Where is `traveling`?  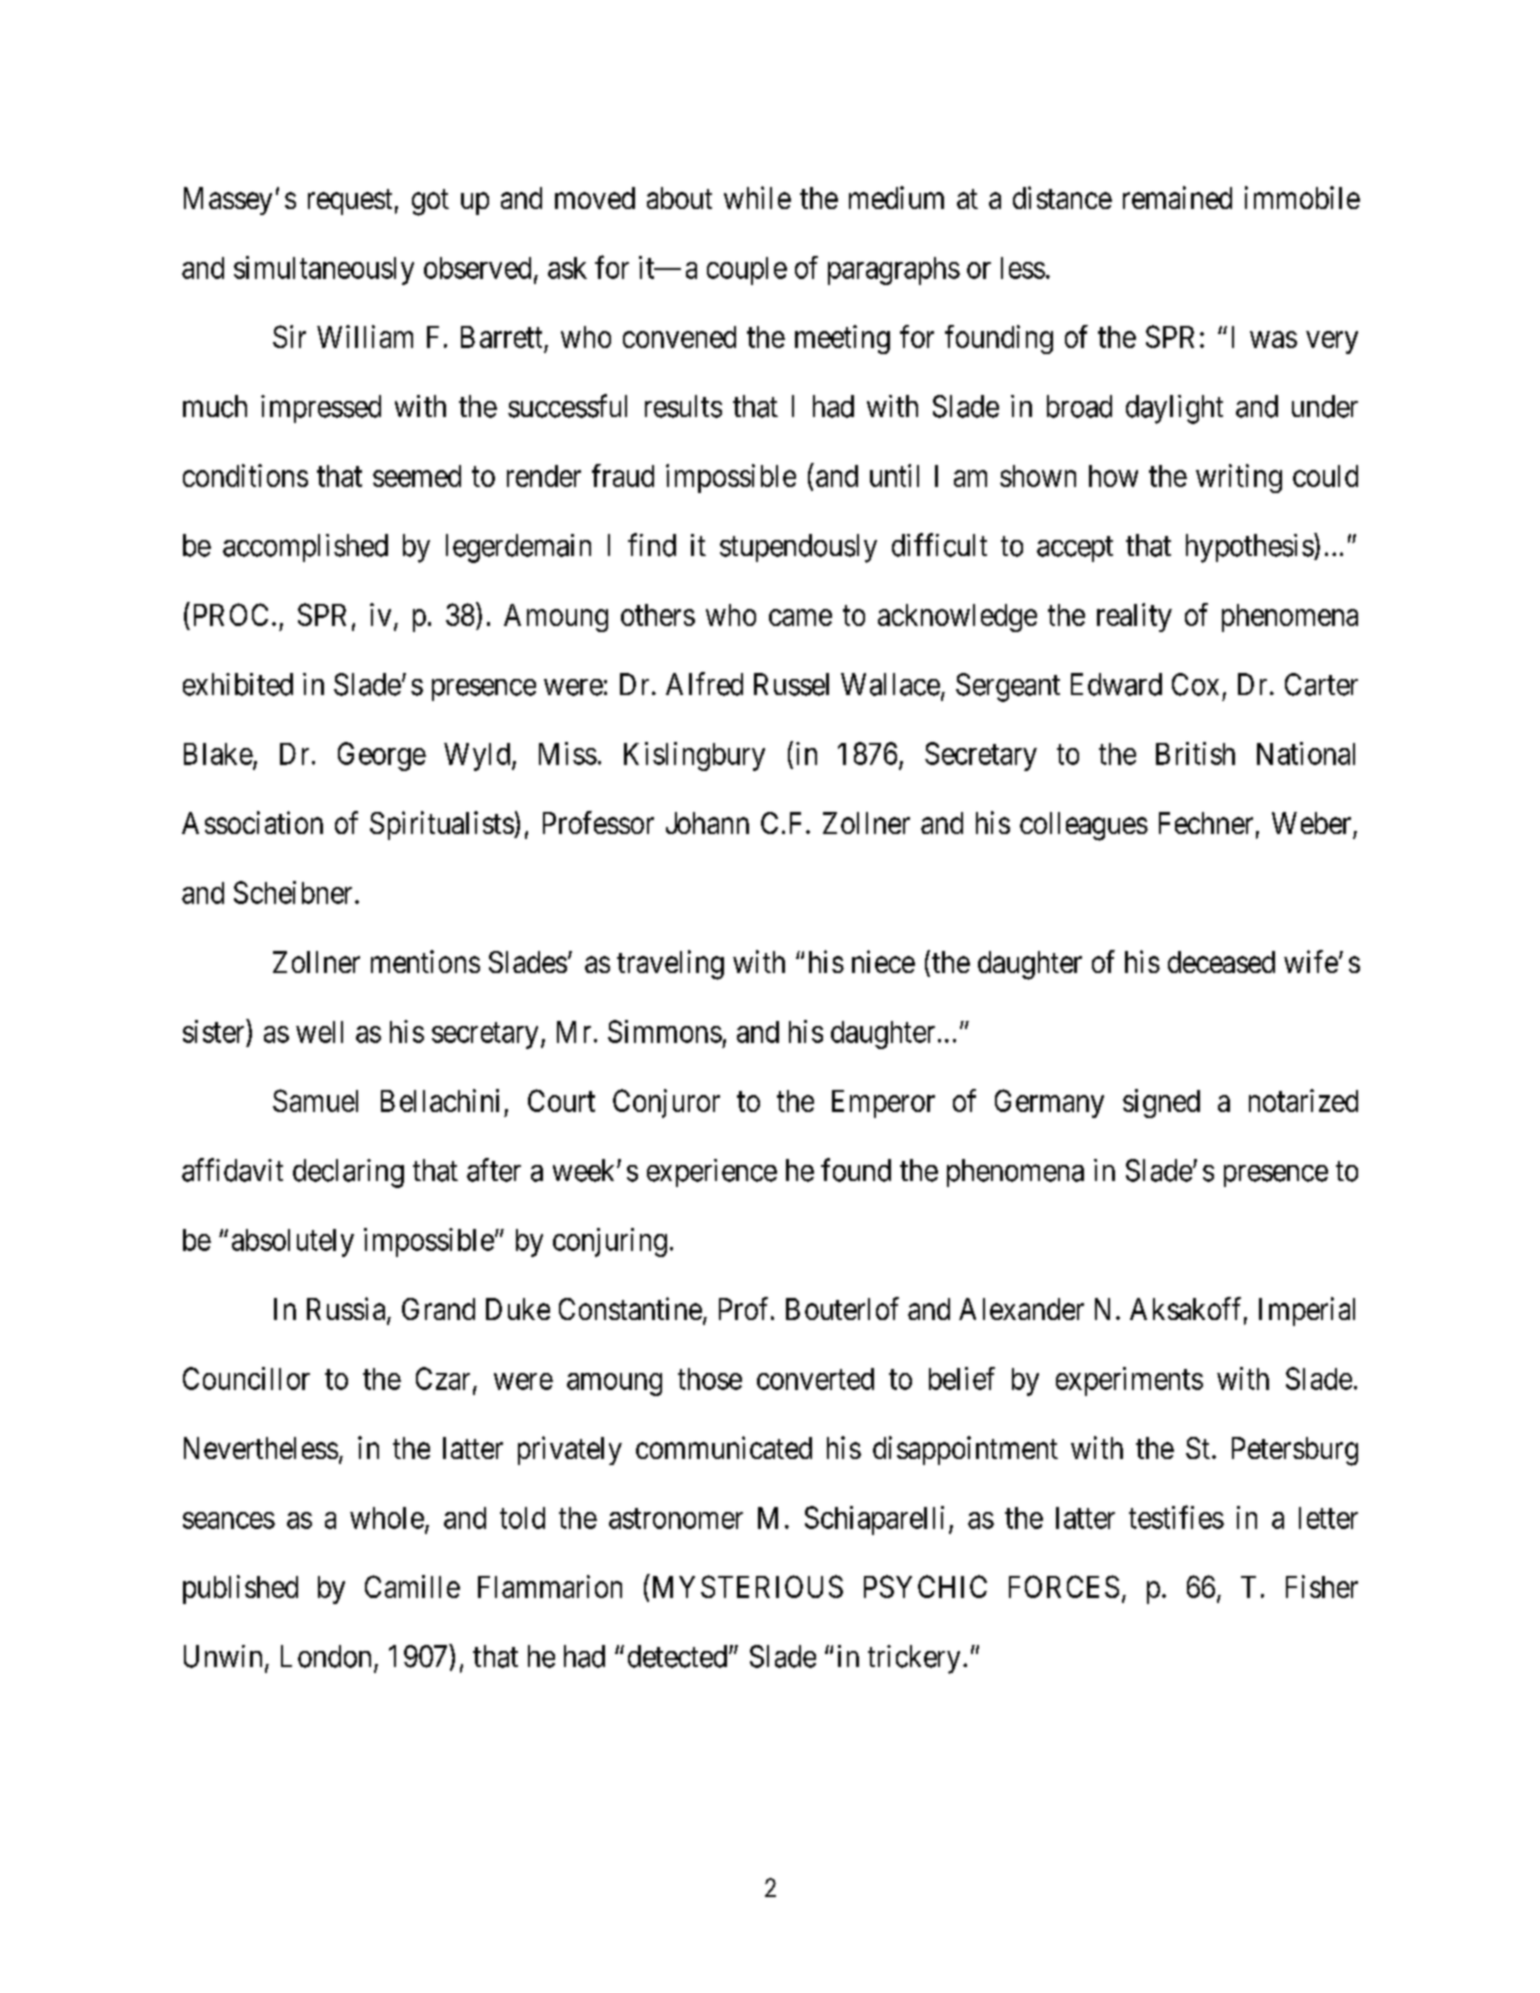
traveling is located at coordinates (670, 965).
